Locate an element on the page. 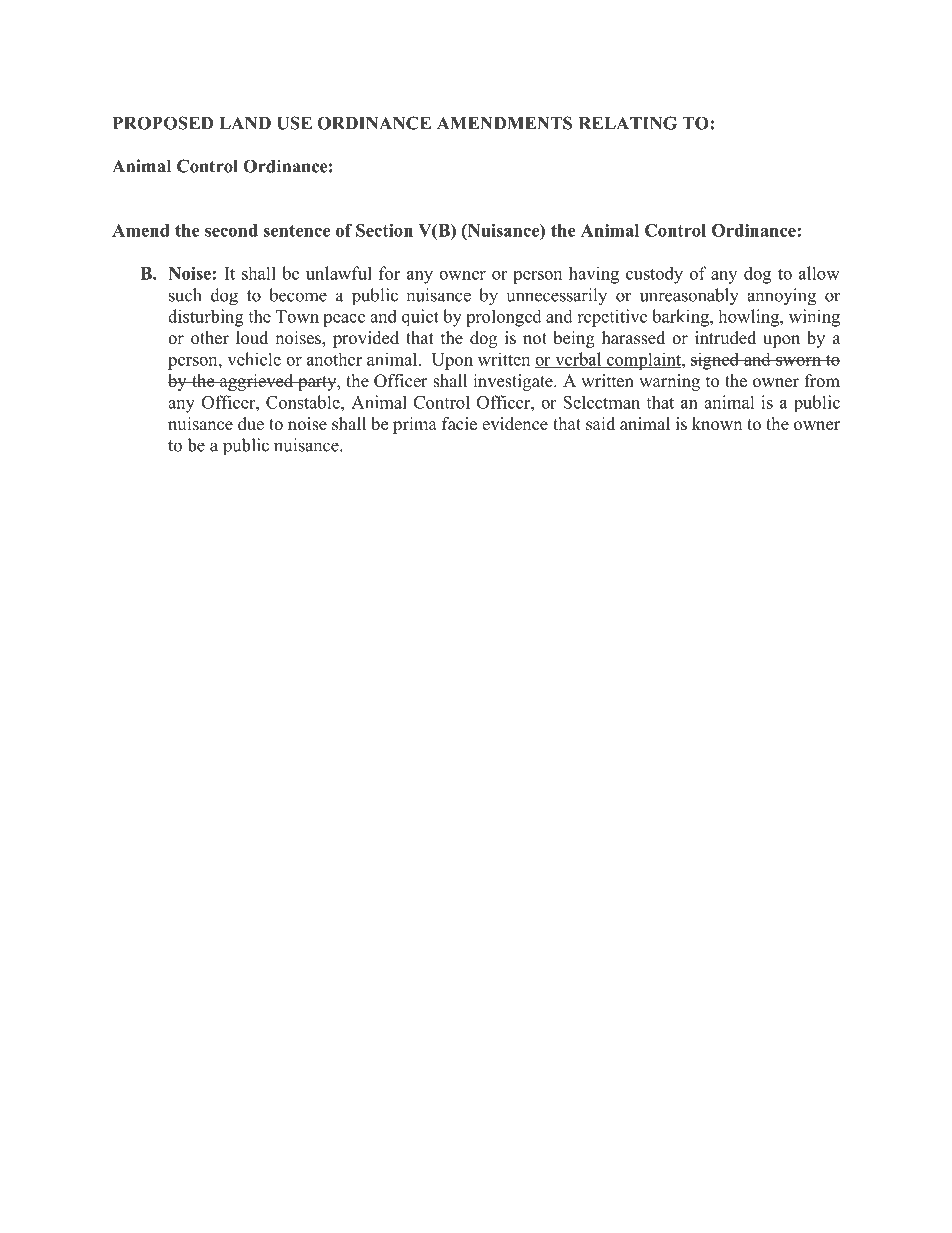 The width and height of the document is (952, 1233). prolonged is located at coordinates (504, 318).
